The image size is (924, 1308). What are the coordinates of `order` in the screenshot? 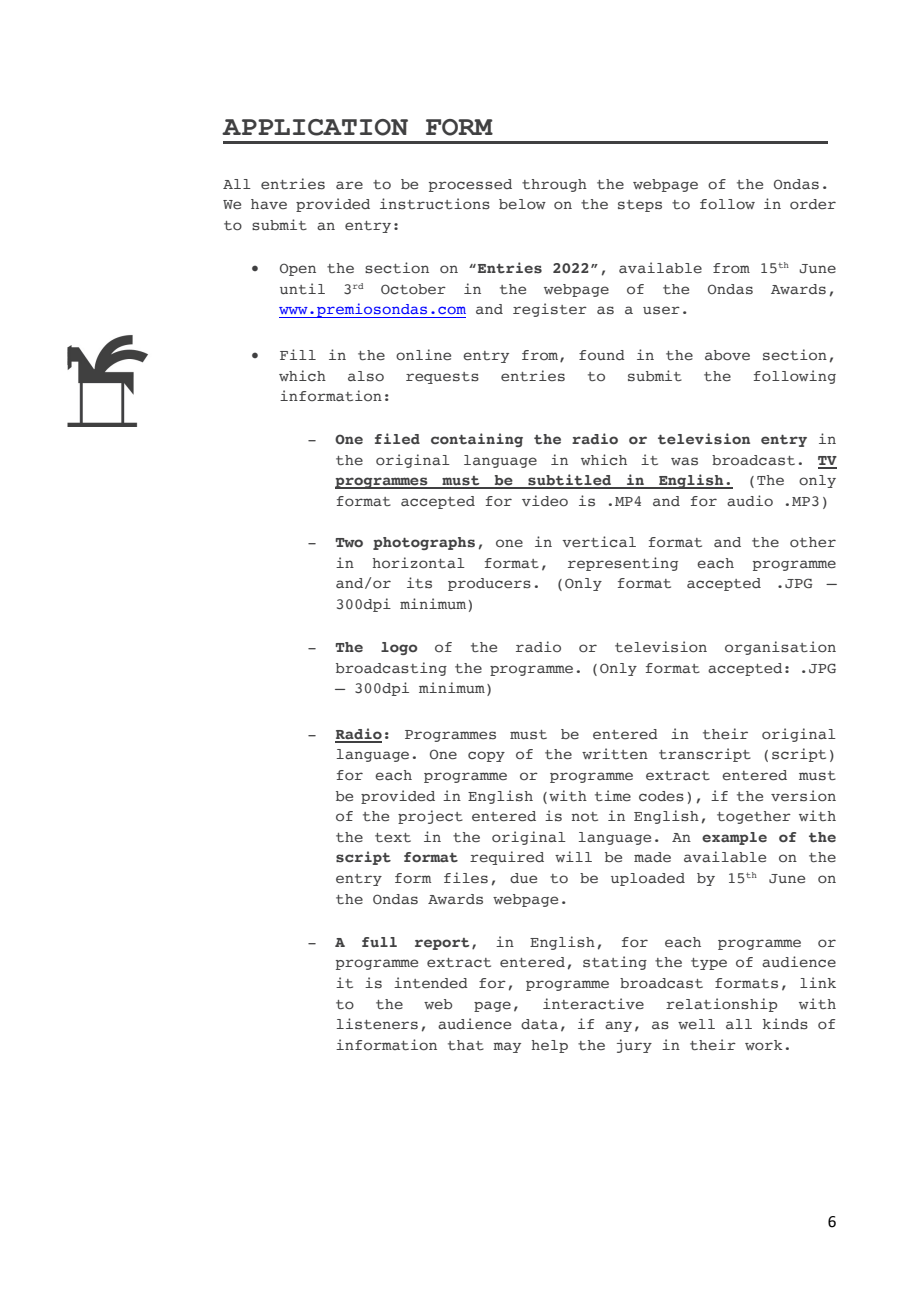 It's located at (813, 204).
